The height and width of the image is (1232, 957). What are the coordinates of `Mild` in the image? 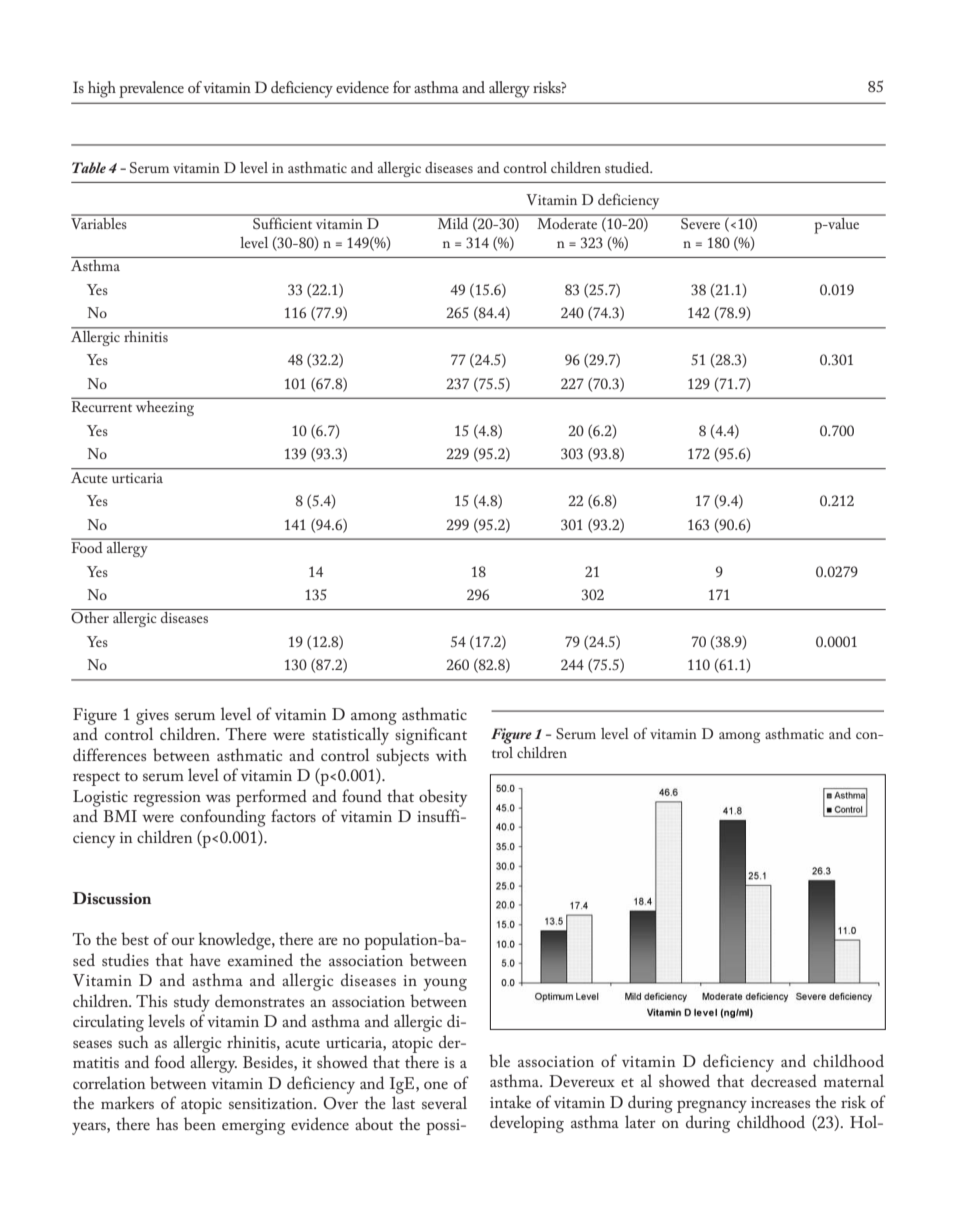 It's located at (453, 222).
